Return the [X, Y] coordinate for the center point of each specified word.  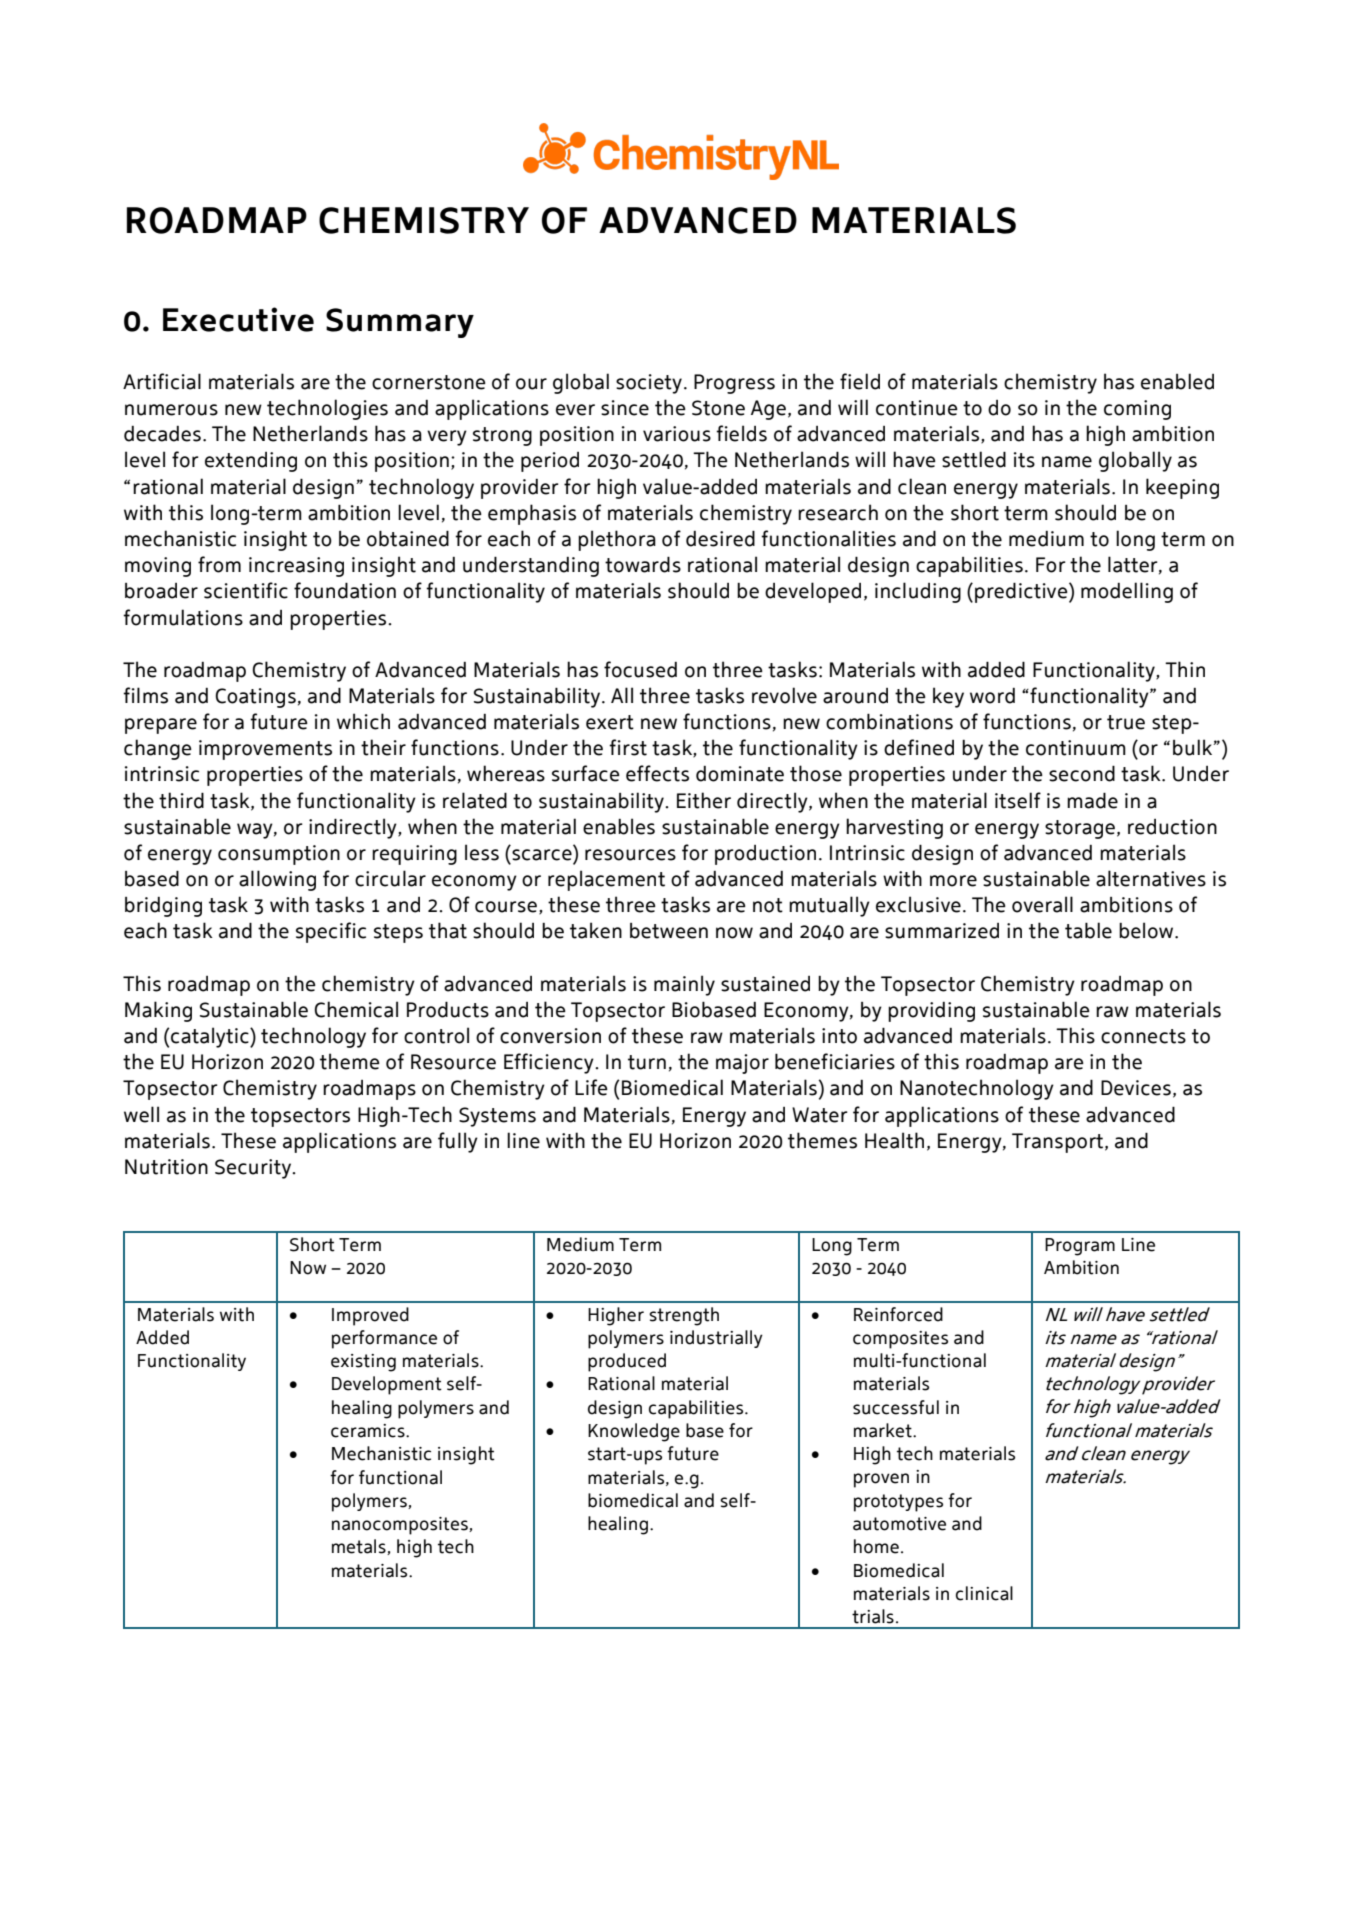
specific [331, 932]
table [1088, 930]
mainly [684, 985]
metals [360, 1547]
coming [1137, 410]
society [649, 384]
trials [873, 1616]
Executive [238, 319]
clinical [984, 1593]
